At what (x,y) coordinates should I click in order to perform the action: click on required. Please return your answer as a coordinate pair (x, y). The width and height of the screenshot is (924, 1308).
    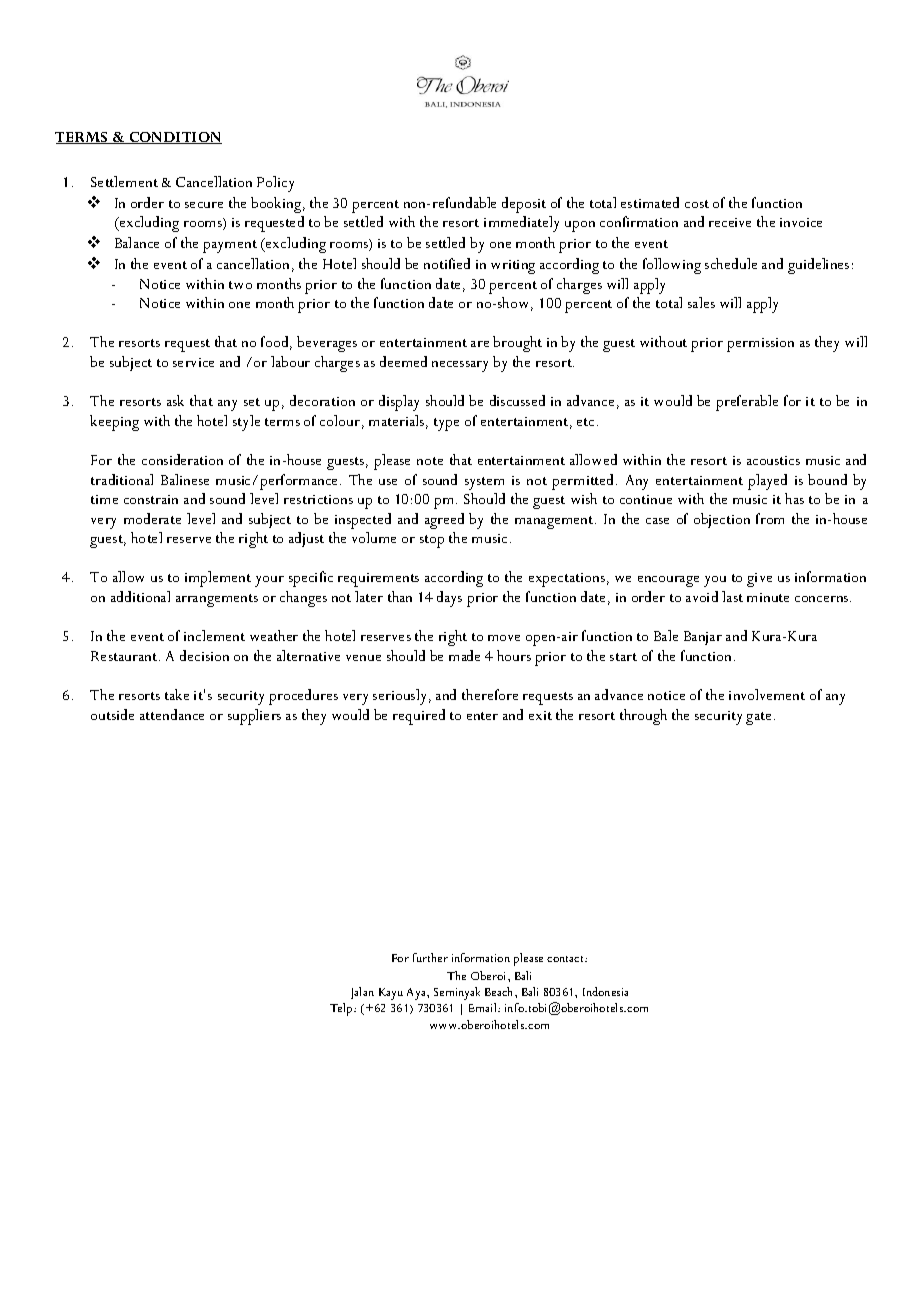
    Looking at the image, I should click on (419, 717).
